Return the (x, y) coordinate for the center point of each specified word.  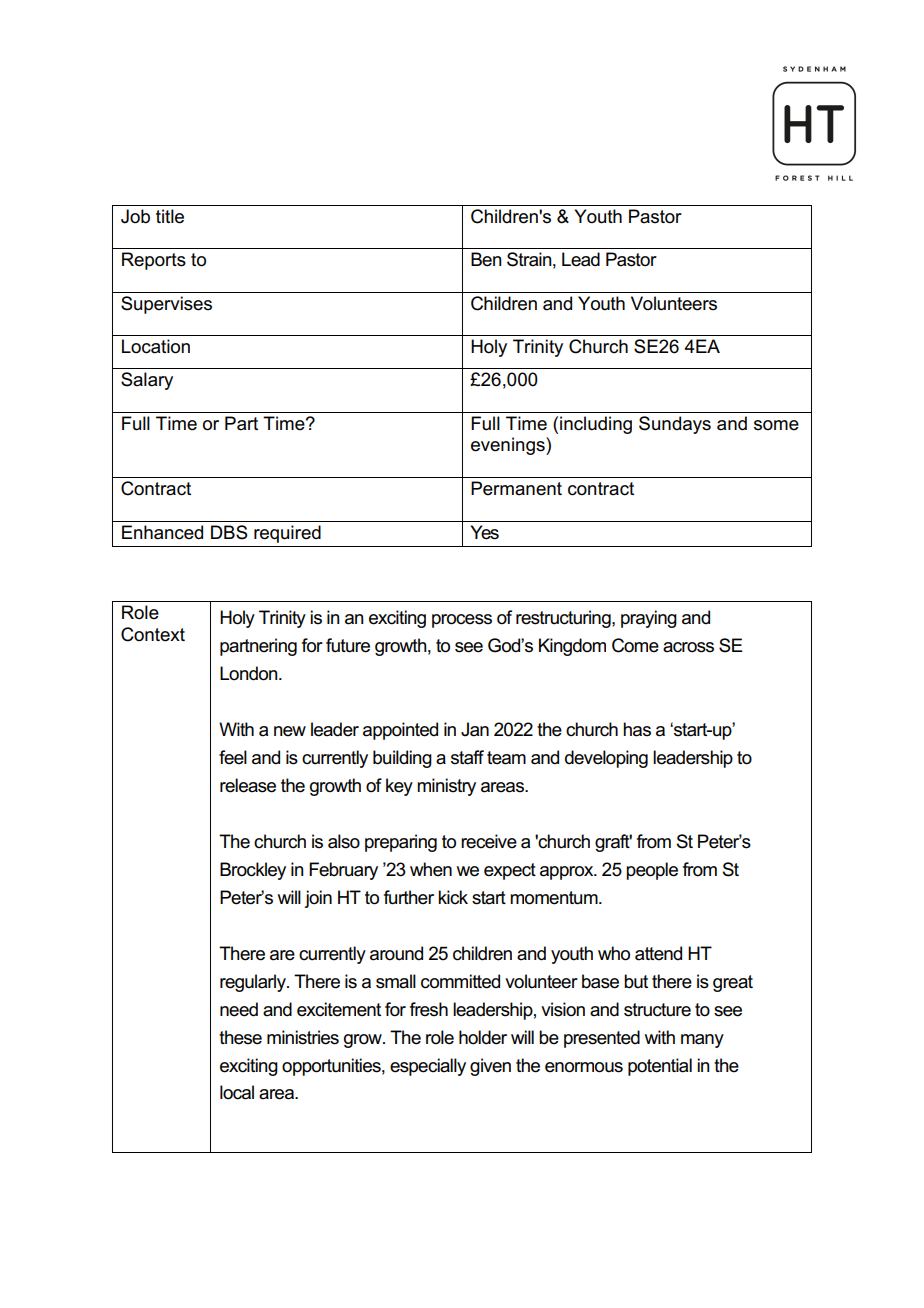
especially (428, 1067)
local (237, 1092)
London (250, 673)
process (462, 621)
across (688, 647)
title (170, 216)
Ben (486, 259)
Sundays (675, 425)
